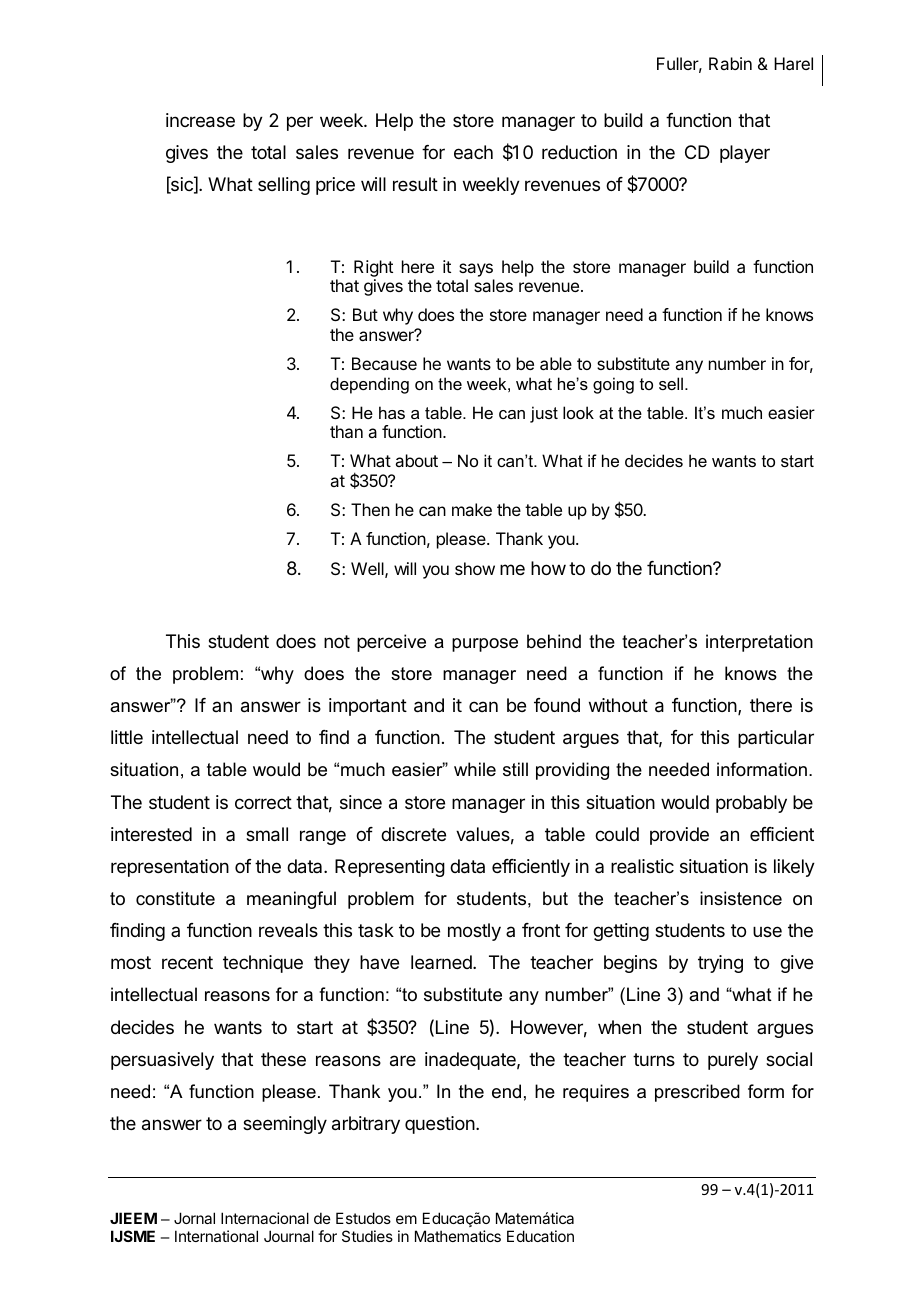  Describe the element at coordinates (741, 898) in the screenshot. I see `insistence` at that location.
